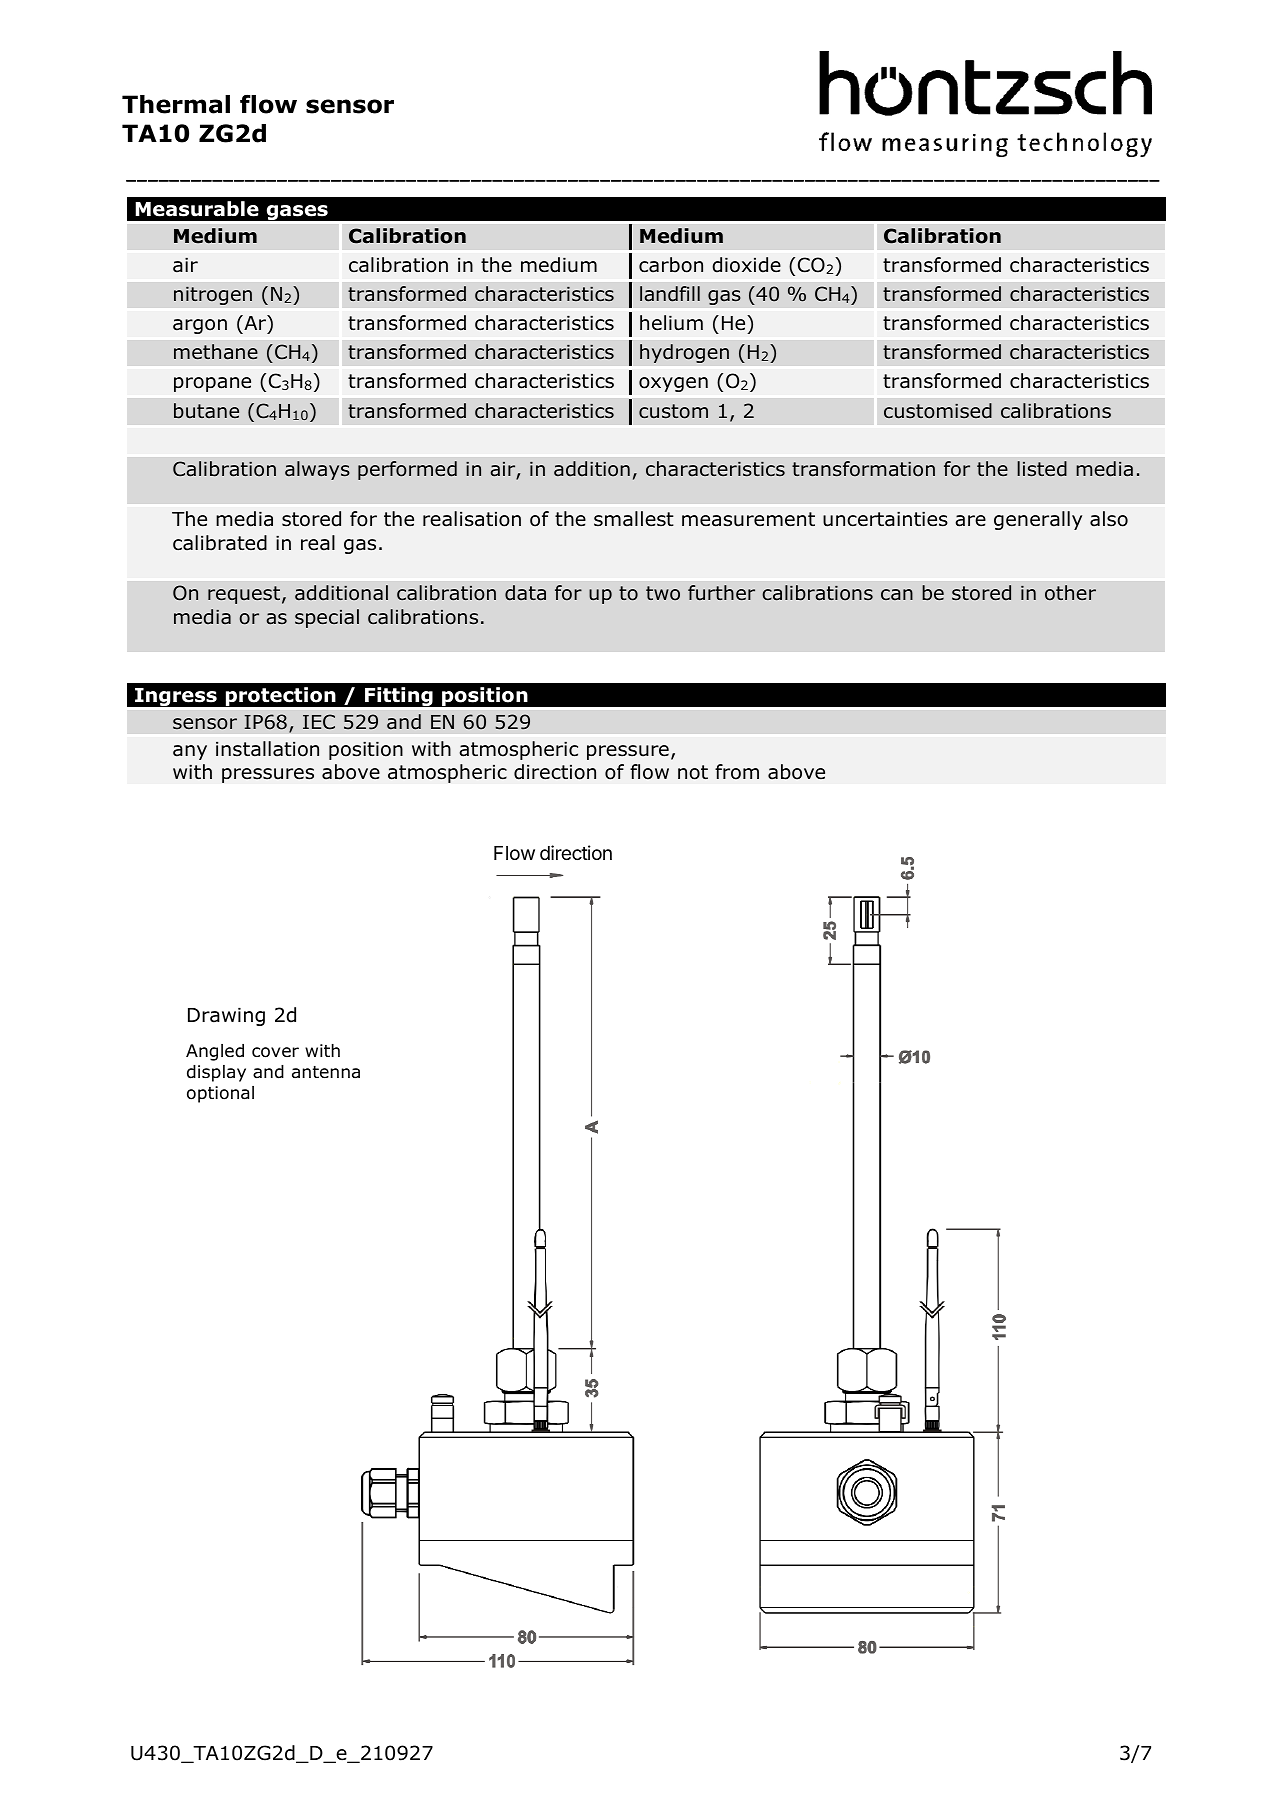  Describe the element at coordinates (226, 1016) in the page. I see `Drawing` at that location.
